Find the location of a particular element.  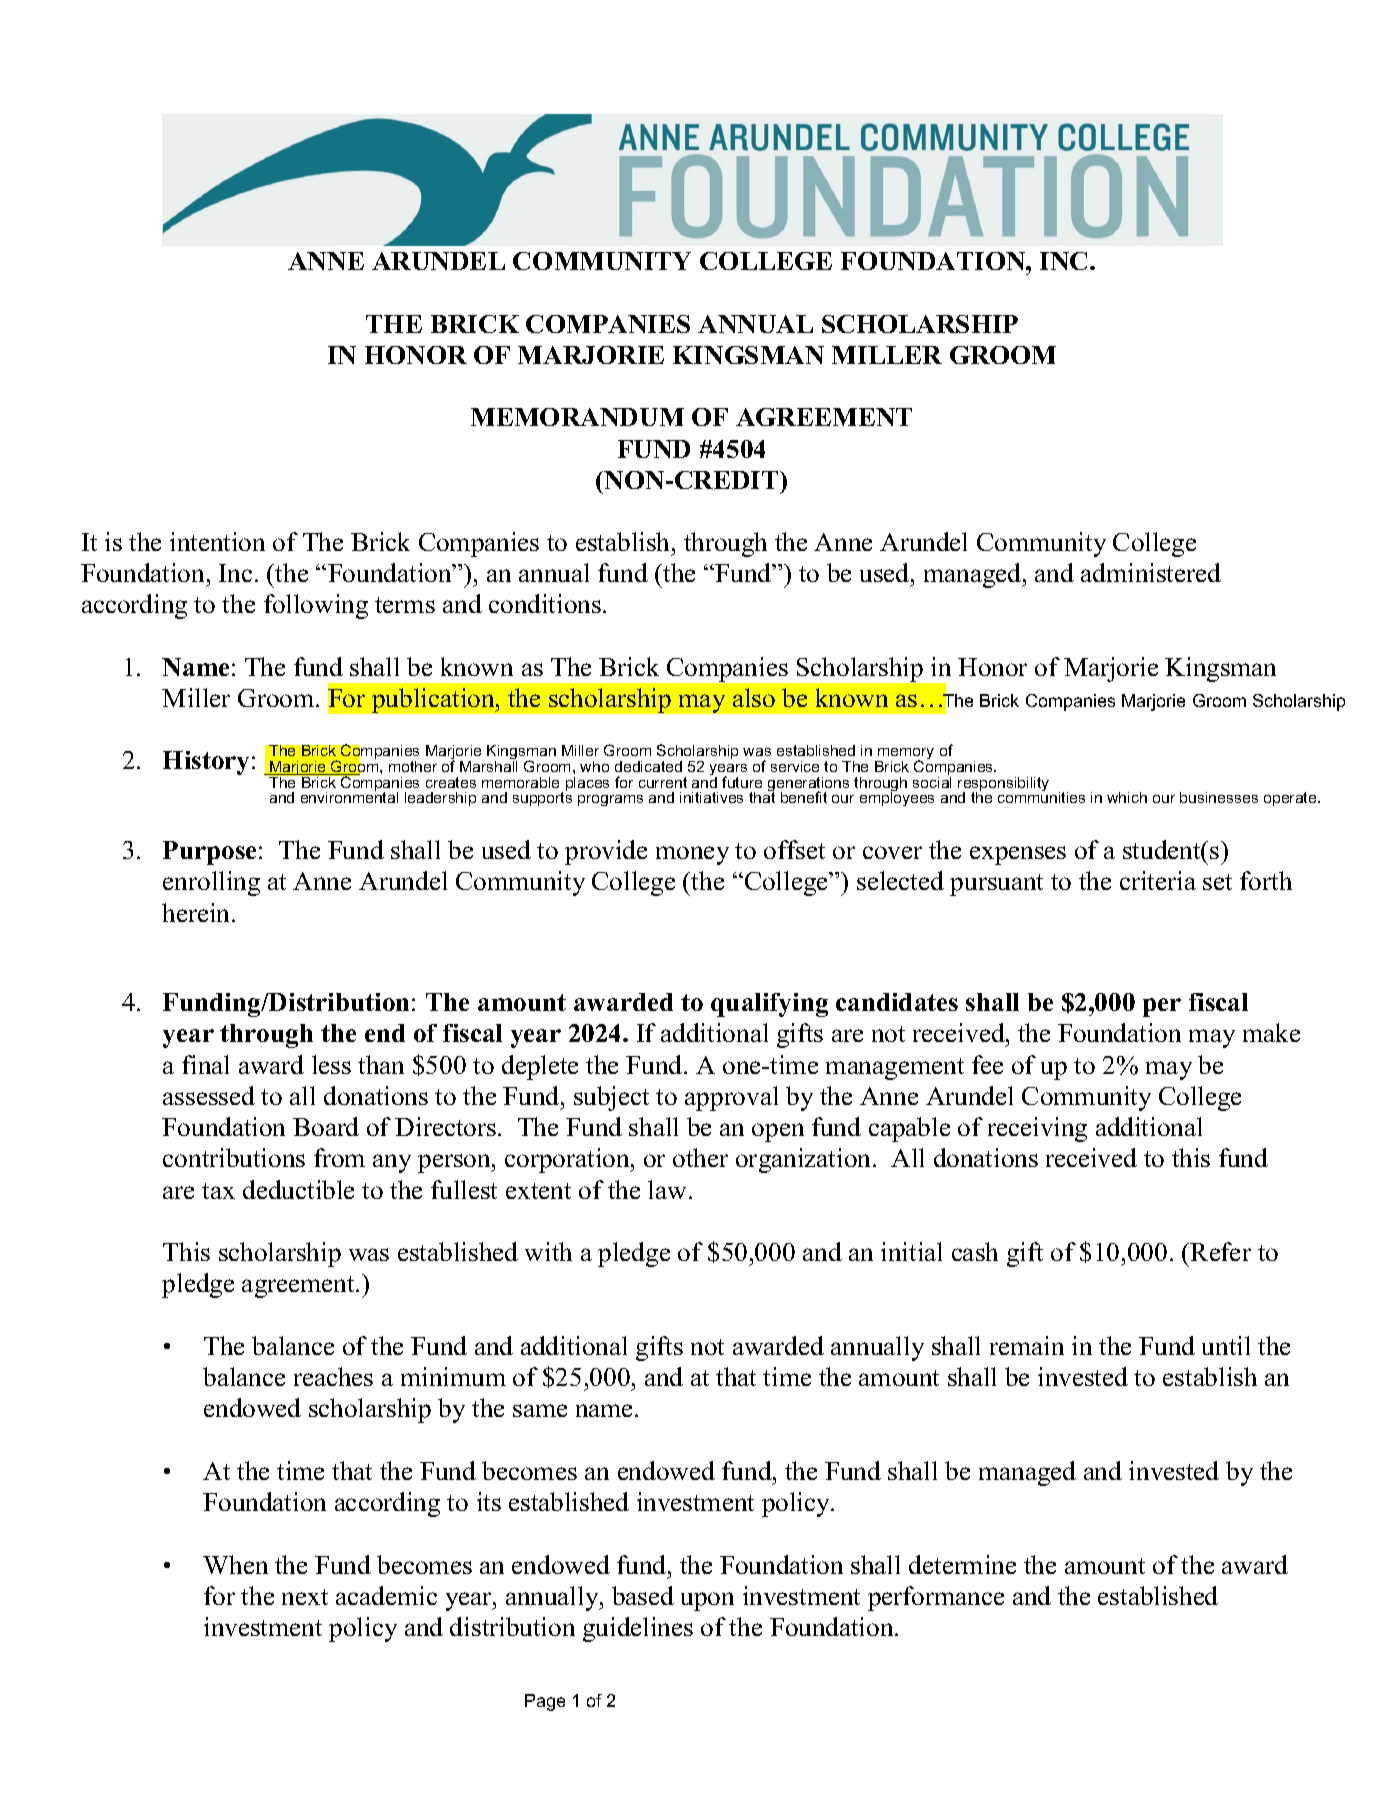

MEMORANDUM is located at coordinates (577, 417).
